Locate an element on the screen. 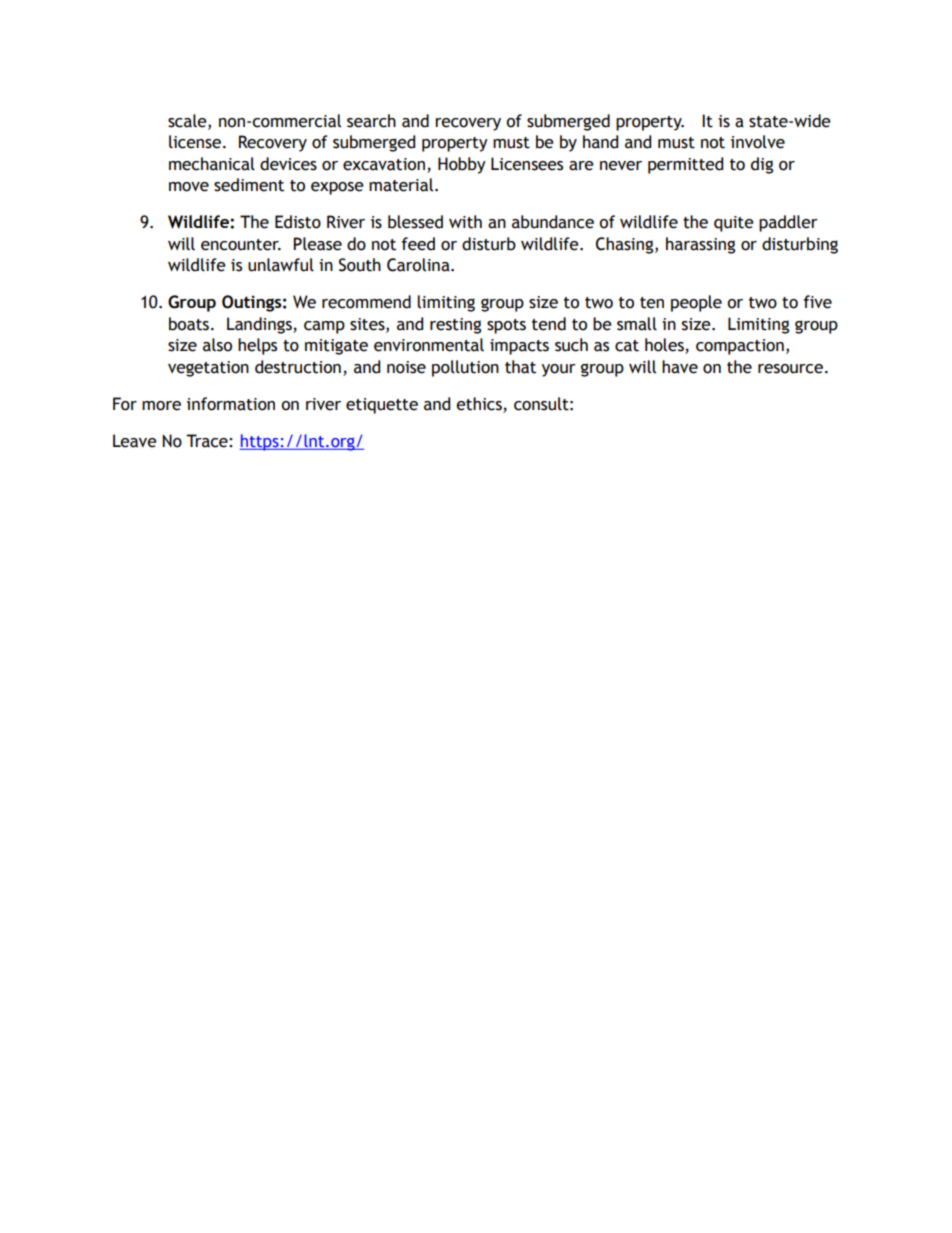 This screenshot has width=952, height=1233. involve is located at coordinates (758, 142).
